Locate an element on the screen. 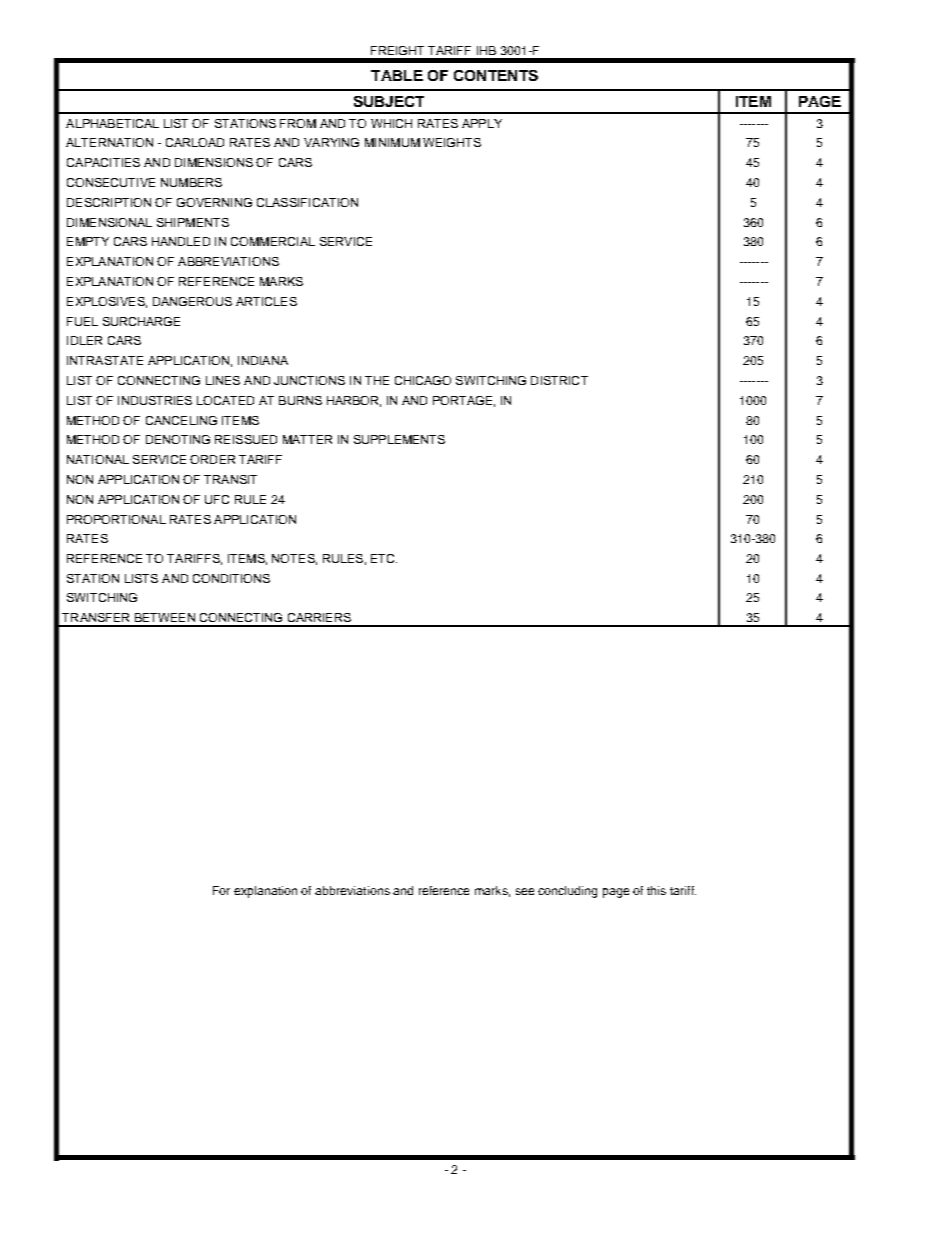 This screenshot has width=952, height=1233. see is located at coordinates (525, 891).
